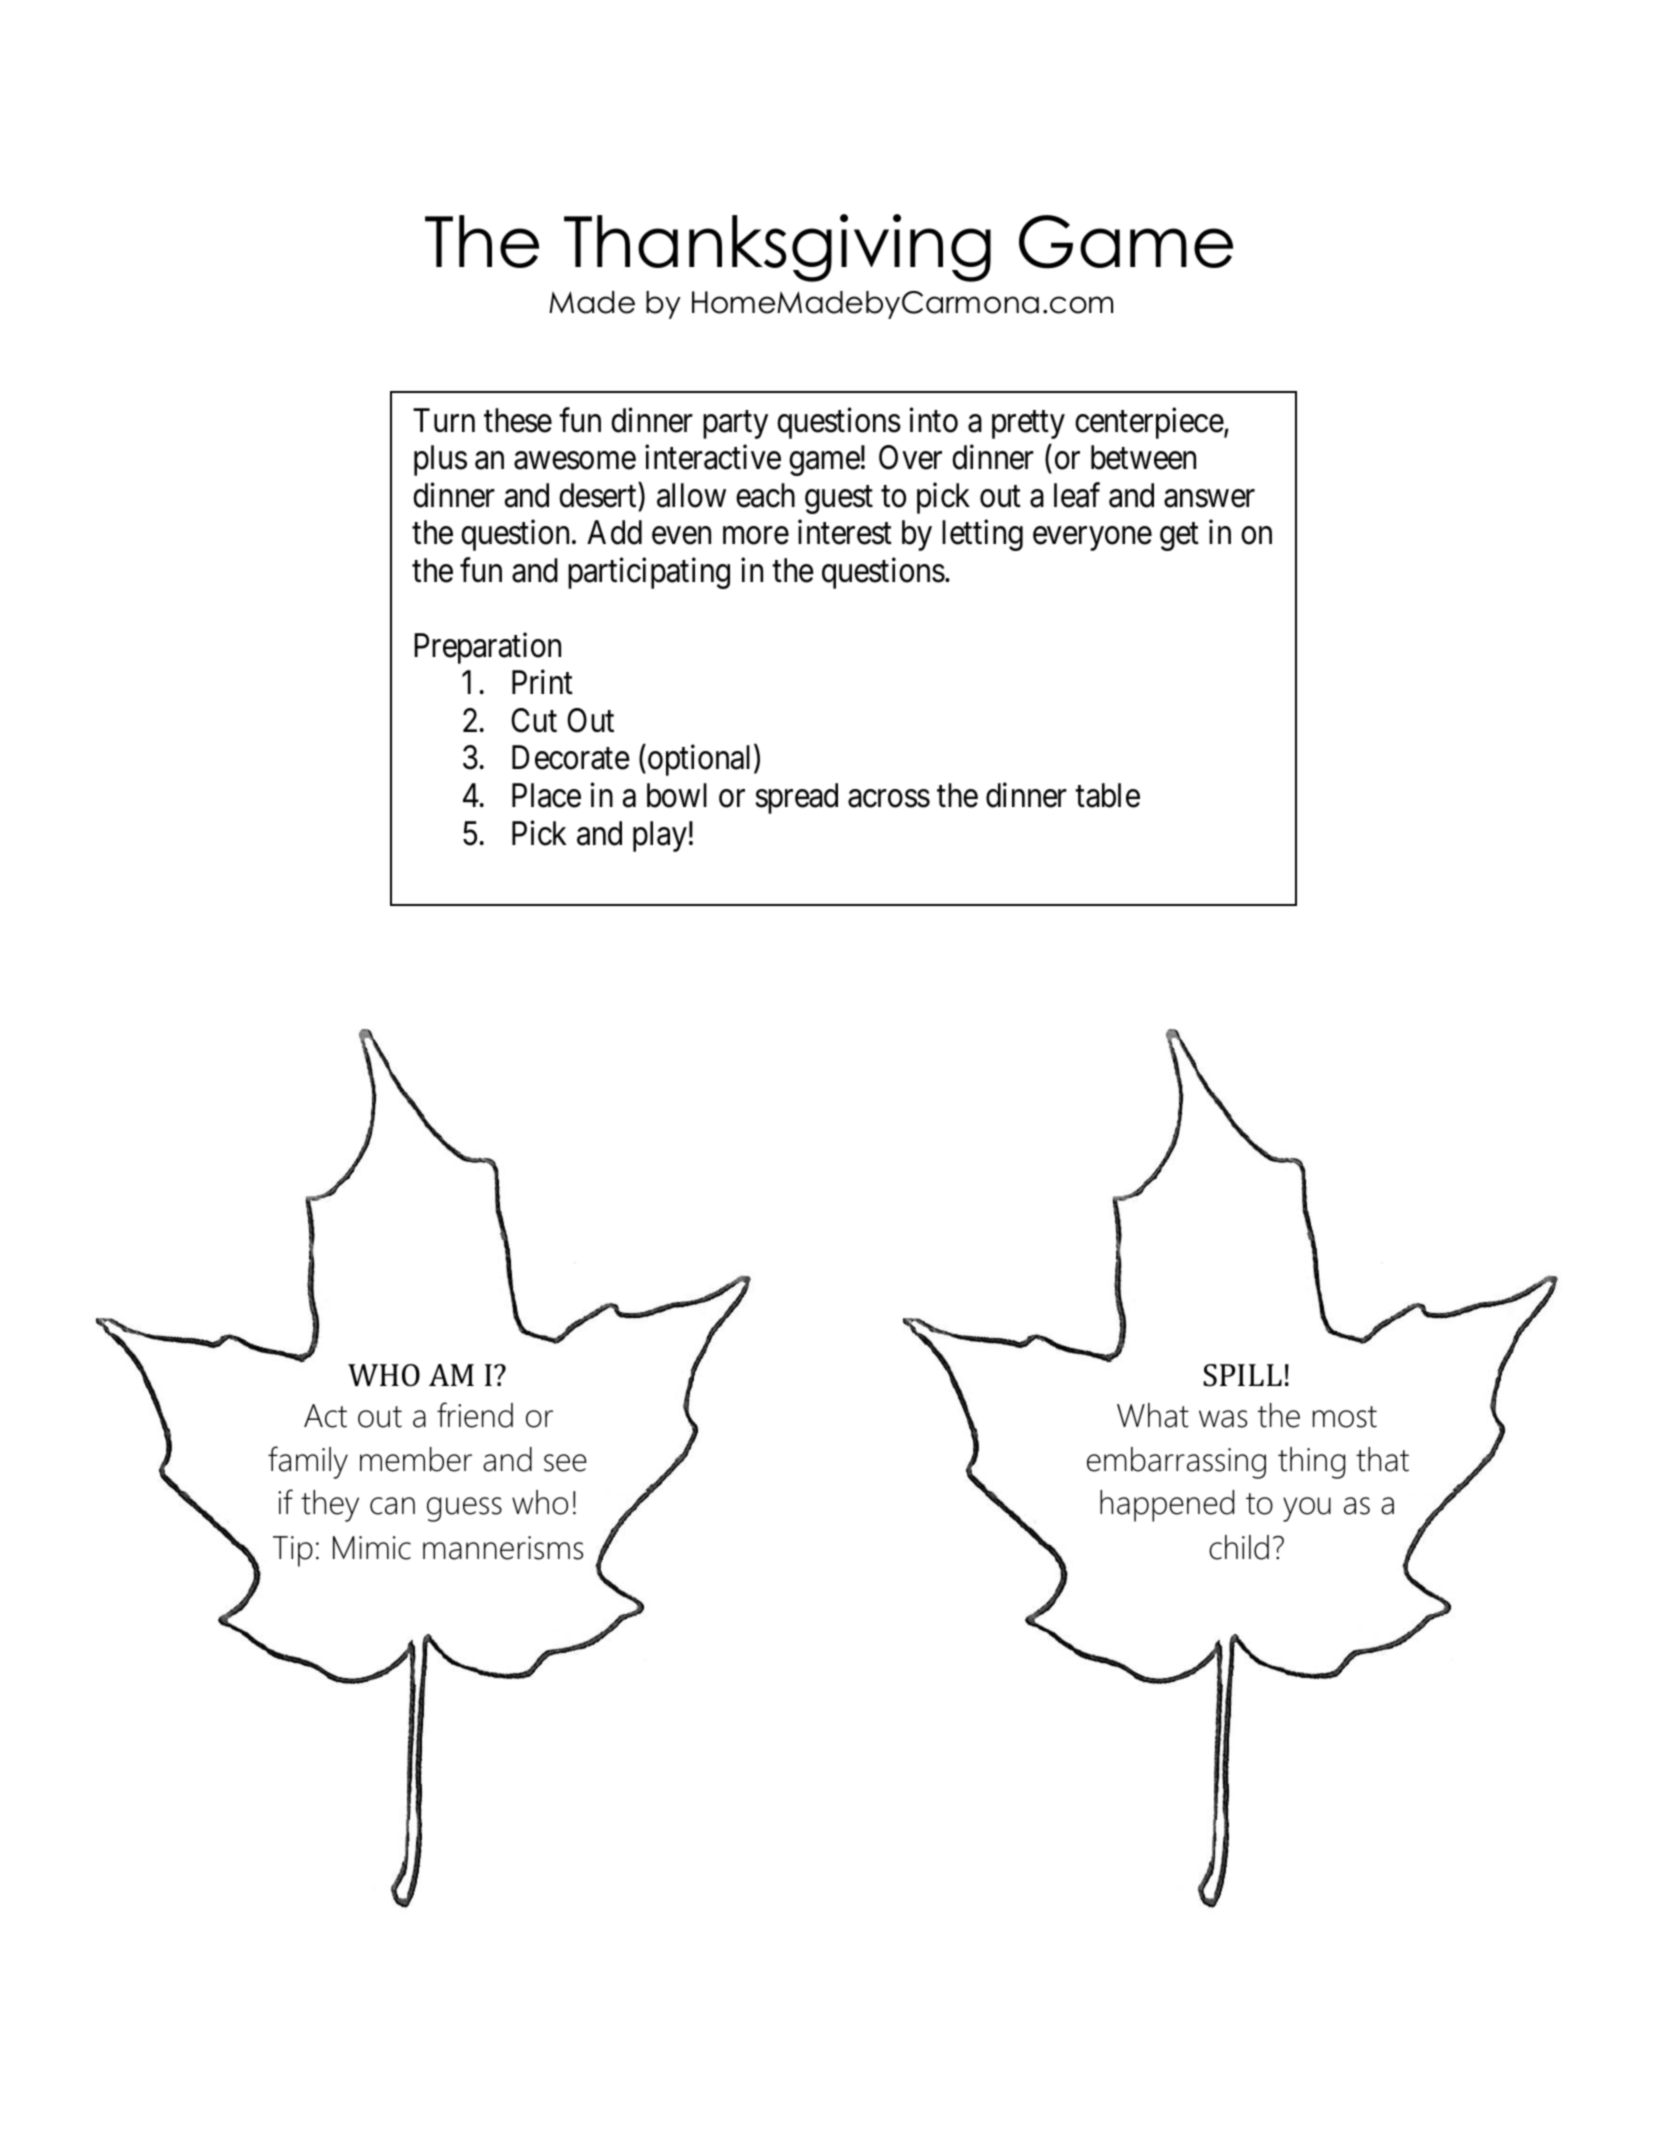 This screenshot has height=2152, width=1663. I want to click on table, so click(1107, 795).
